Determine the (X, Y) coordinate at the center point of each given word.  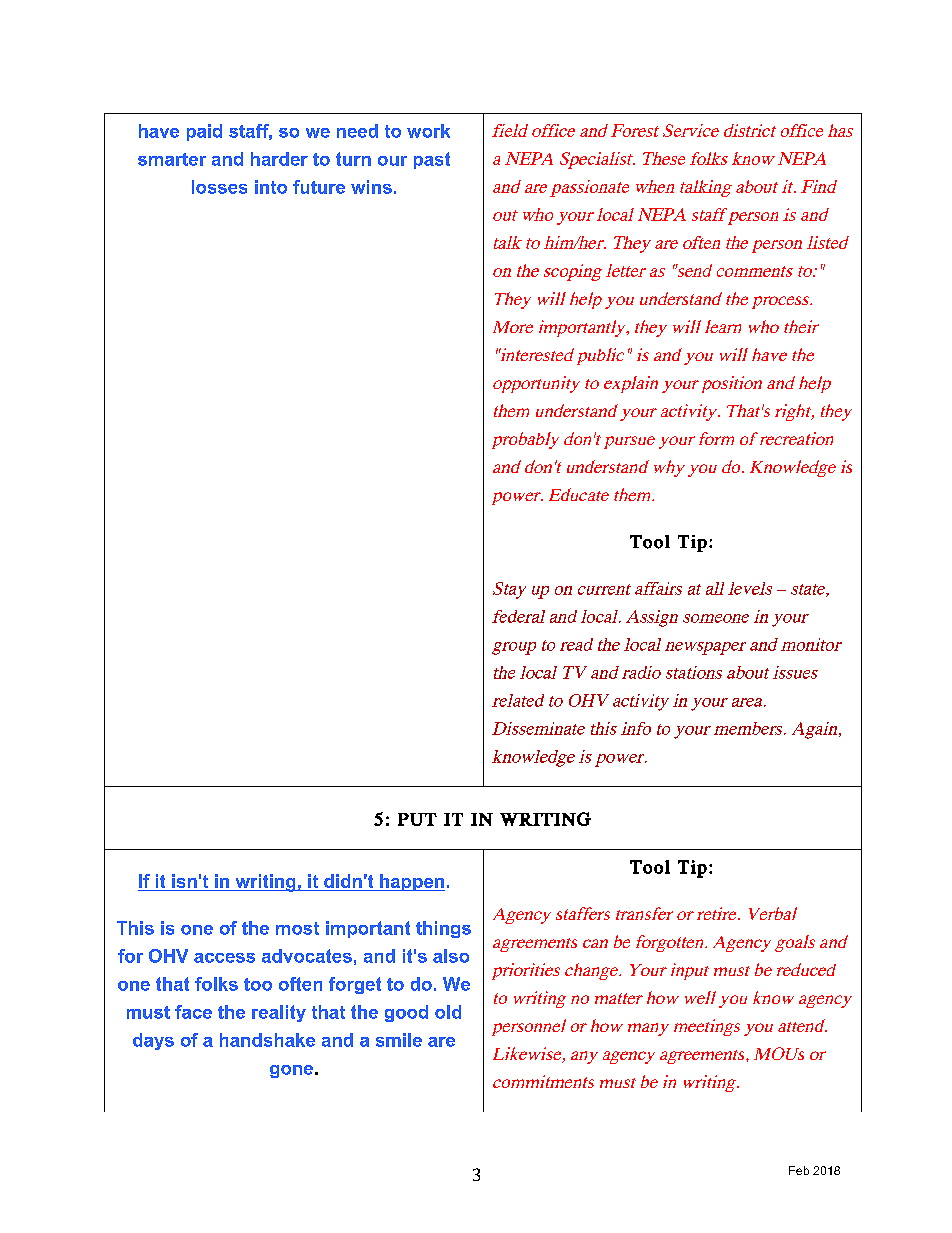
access (224, 958)
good (406, 1013)
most (297, 928)
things (443, 929)
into (271, 187)
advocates (307, 956)
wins (371, 187)
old (448, 1012)
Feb (799, 1170)
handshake (267, 1040)
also (451, 956)
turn (353, 159)
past (432, 160)
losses (219, 187)
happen (411, 882)
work (428, 131)
